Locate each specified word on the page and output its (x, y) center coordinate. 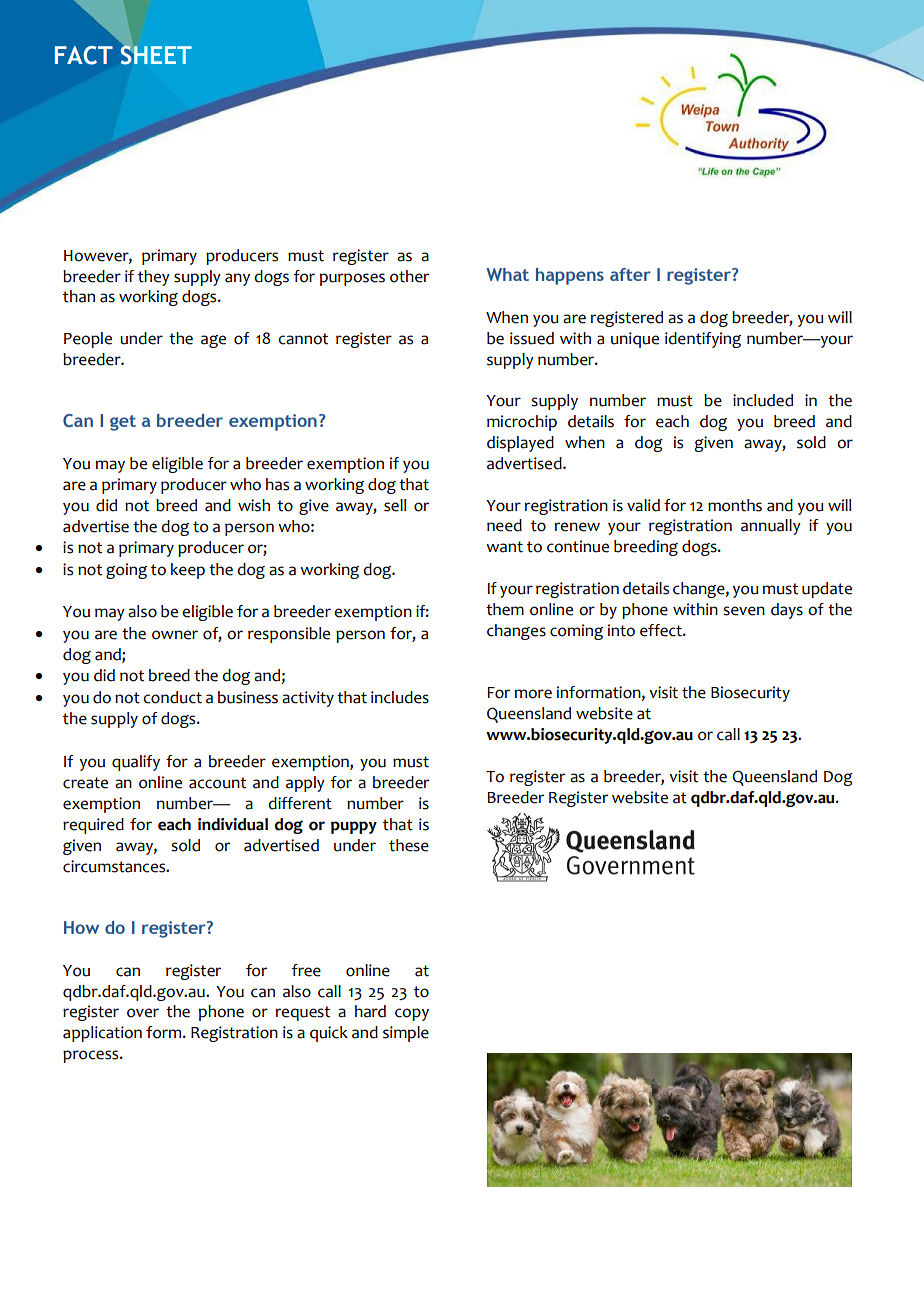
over (143, 1013)
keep (188, 571)
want (504, 547)
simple (406, 1034)
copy (412, 1014)
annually (771, 527)
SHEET (156, 55)
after (630, 274)
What (507, 274)
